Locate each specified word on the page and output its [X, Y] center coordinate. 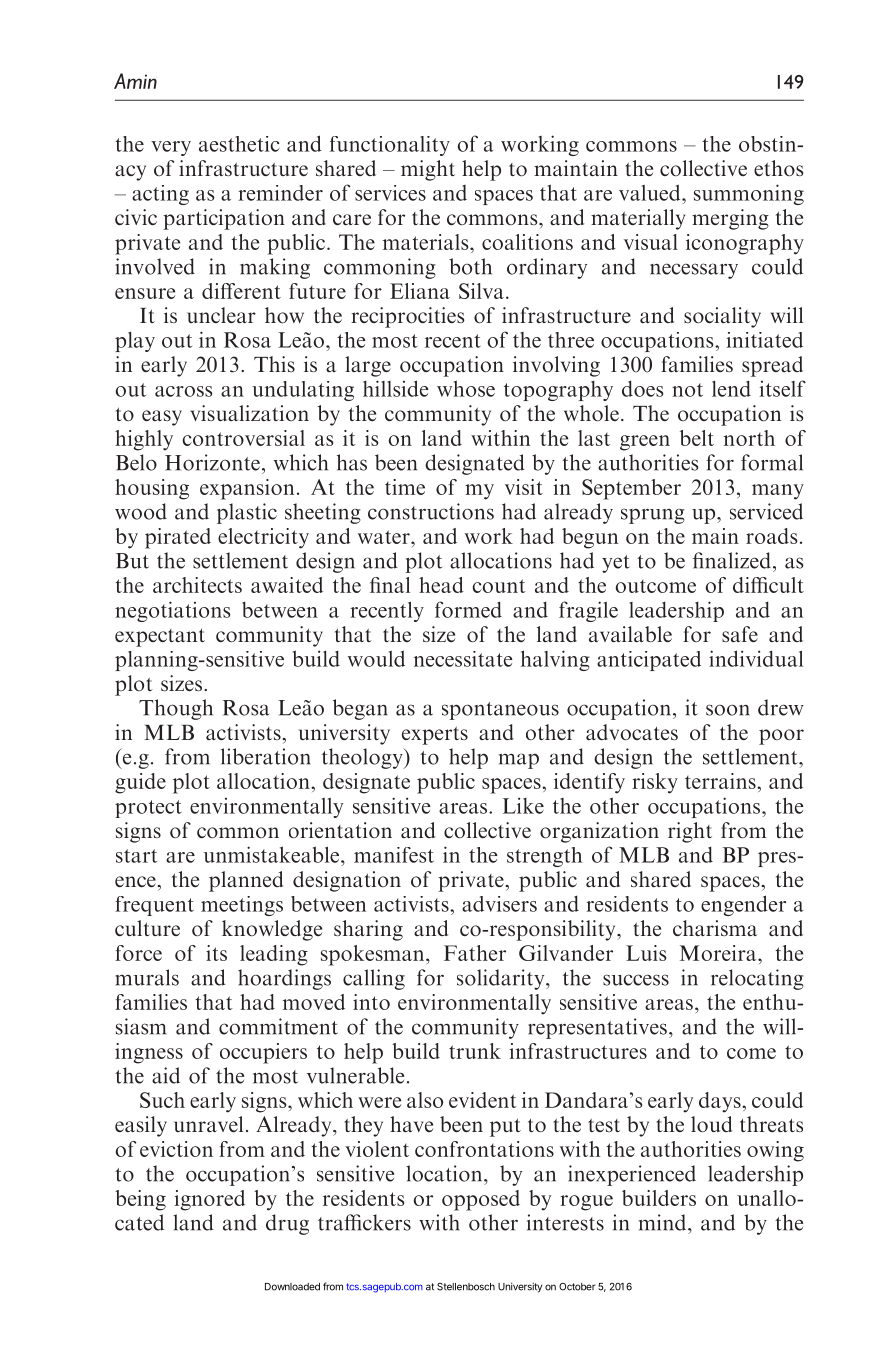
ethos [778, 168]
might [428, 170]
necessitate [463, 659]
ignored [210, 1200]
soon [728, 710]
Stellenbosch [466, 1287]
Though [176, 709]
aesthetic [239, 144]
